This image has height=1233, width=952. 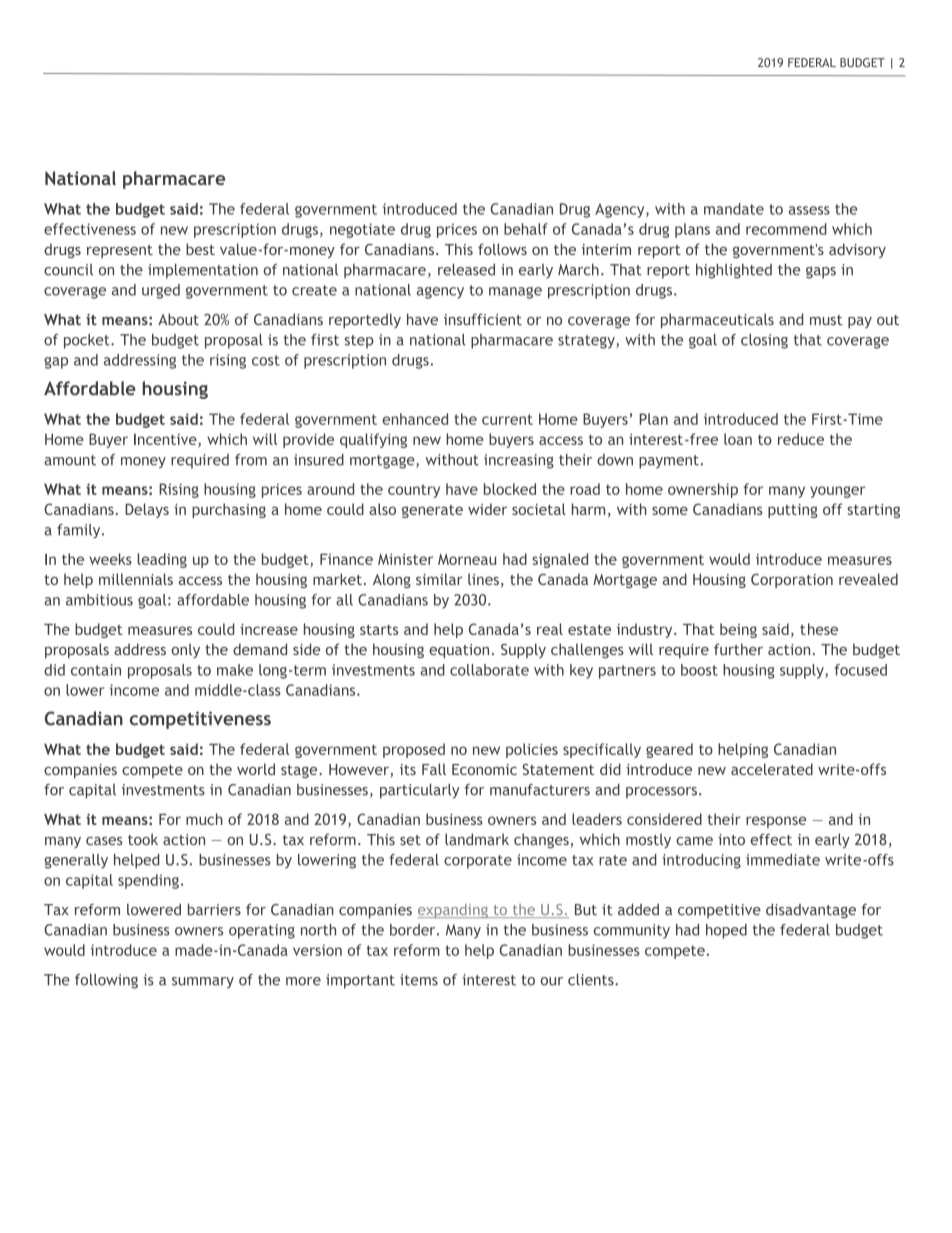 I want to click on lines, so click(x=483, y=579).
